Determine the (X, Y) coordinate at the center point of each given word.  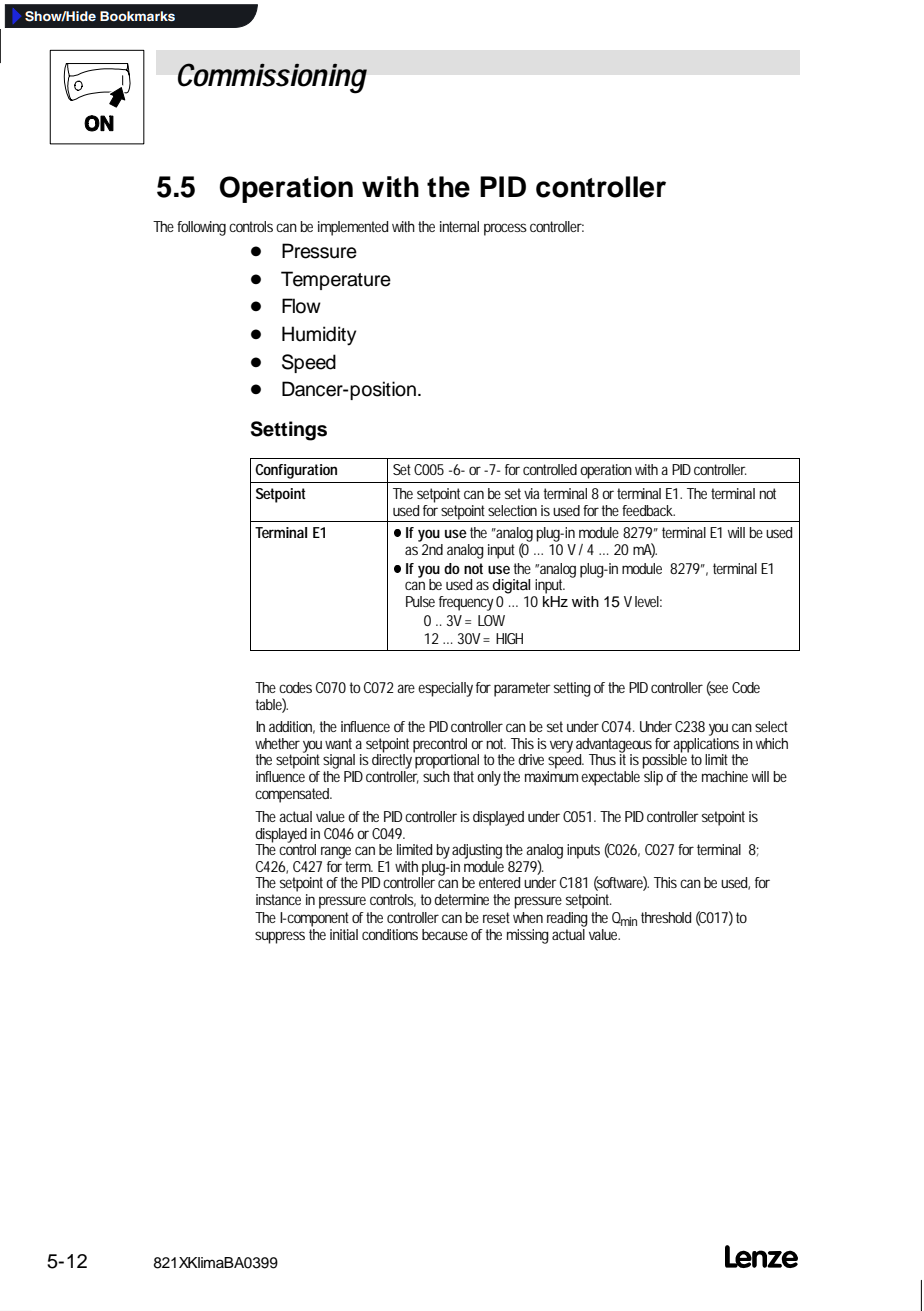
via (531, 493)
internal (459, 226)
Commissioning (272, 78)
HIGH (509, 638)
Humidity (319, 336)
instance (278, 899)
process (505, 229)
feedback (648, 510)
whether (277, 743)
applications (705, 745)
